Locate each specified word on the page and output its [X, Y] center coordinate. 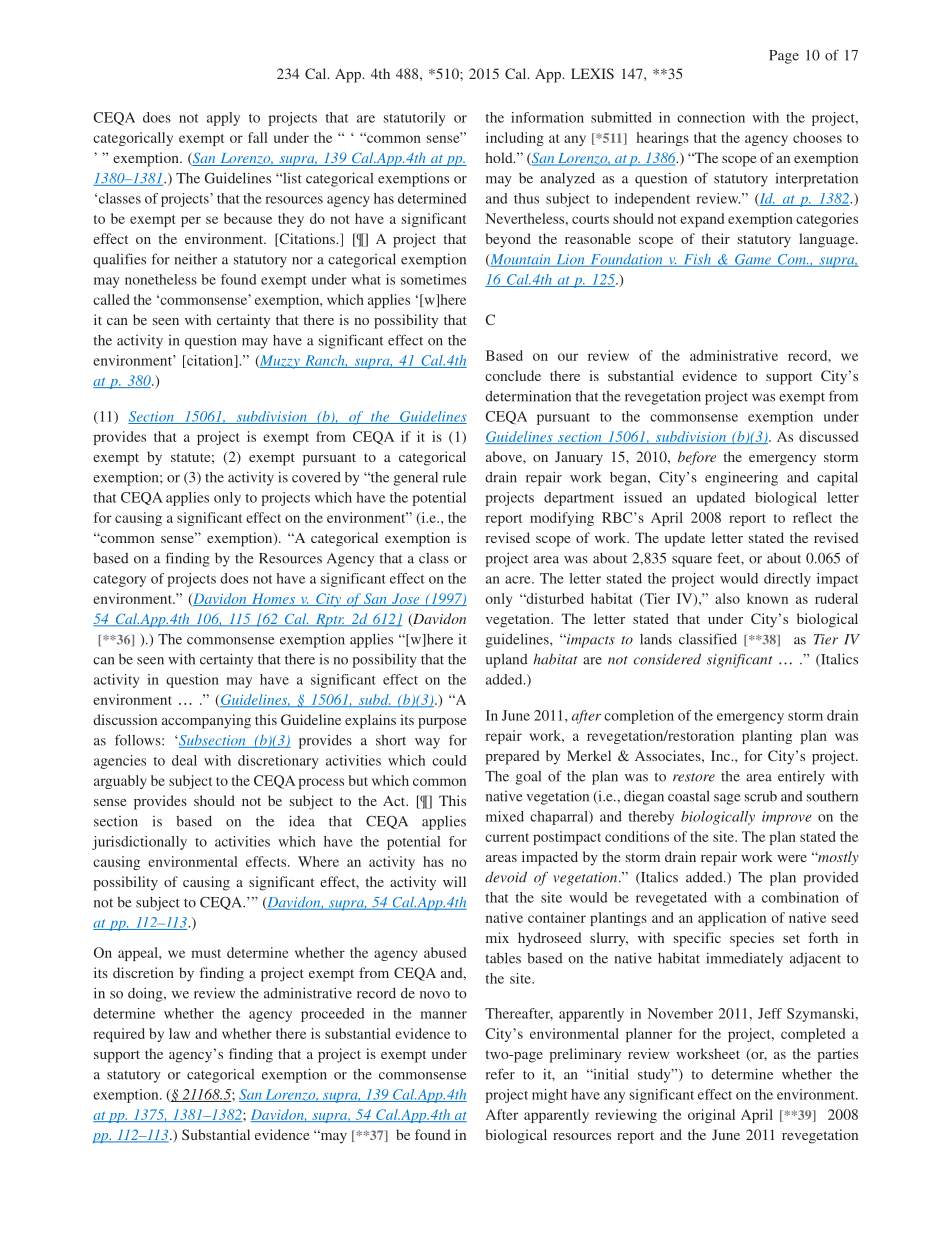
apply [223, 119]
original [711, 1116]
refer [500, 1074]
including [515, 139]
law [179, 1033]
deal [184, 760]
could [449, 760]
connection [711, 117]
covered [316, 477]
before [697, 458]
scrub [761, 796]
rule [454, 477]
